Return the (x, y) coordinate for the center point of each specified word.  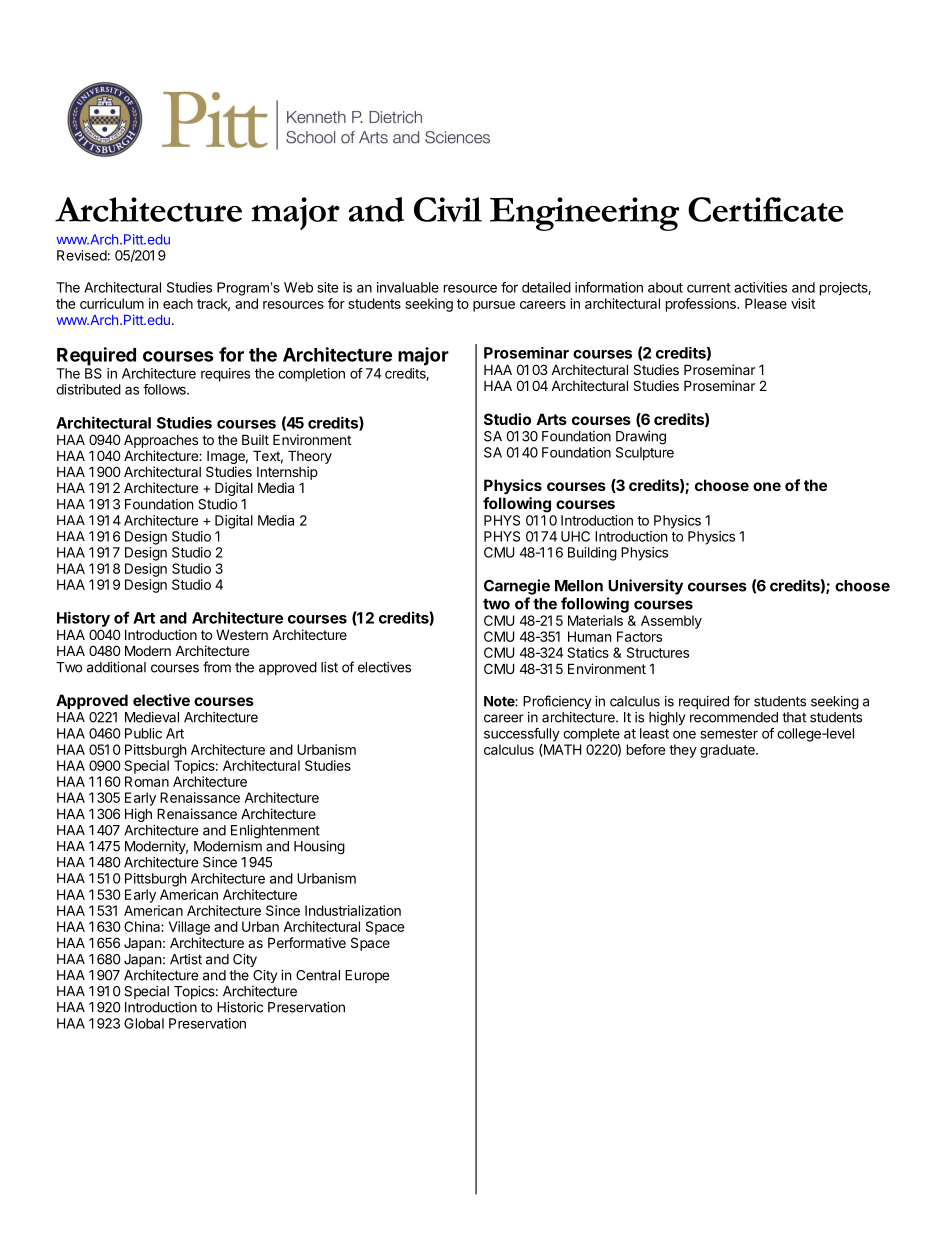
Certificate (765, 209)
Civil (448, 209)
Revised (82, 255)
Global (144, 1023)
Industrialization (353, 910)
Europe (367, 976)
